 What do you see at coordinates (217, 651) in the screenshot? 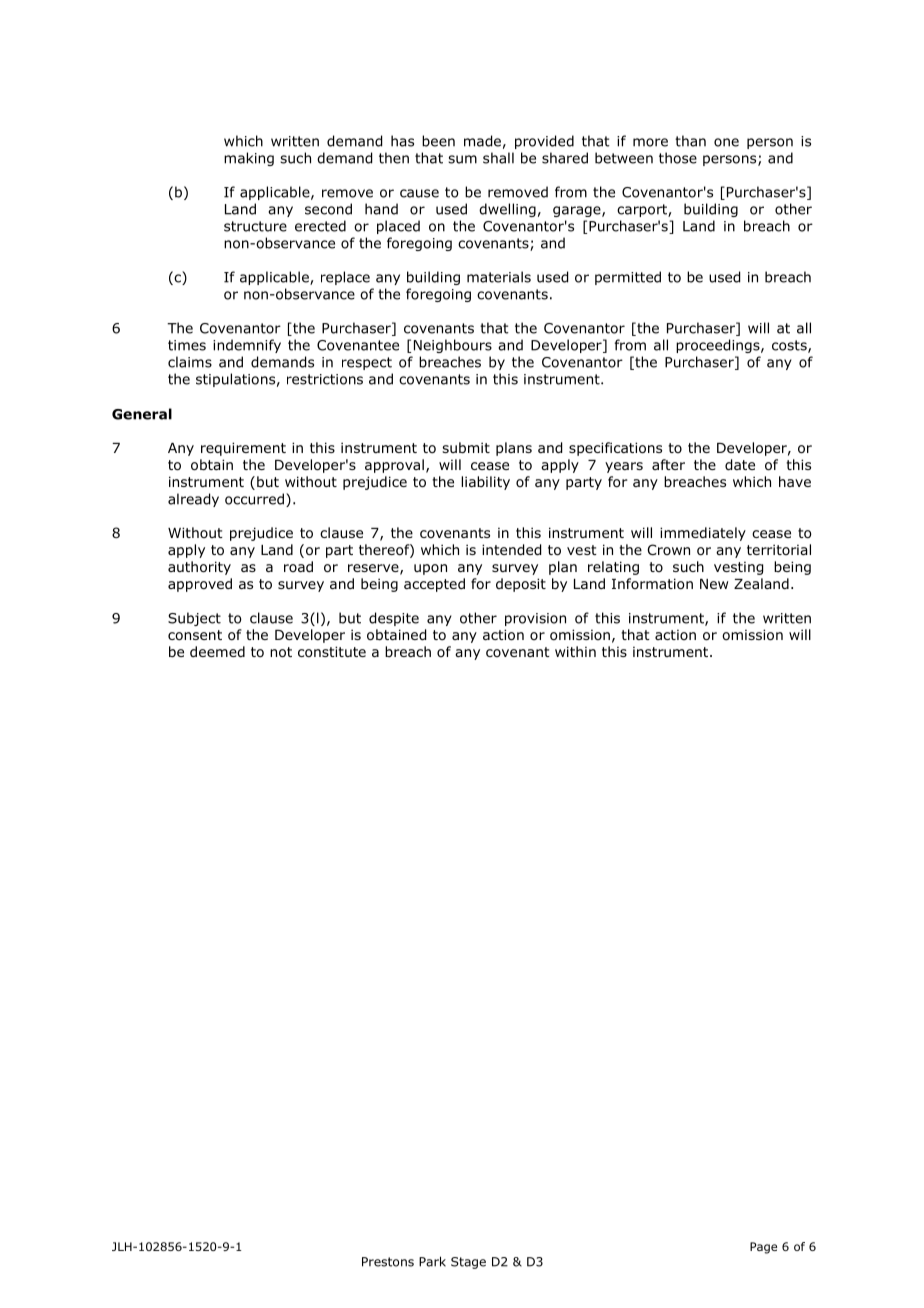
I see `deemed` at bounding box center [217, 651].
